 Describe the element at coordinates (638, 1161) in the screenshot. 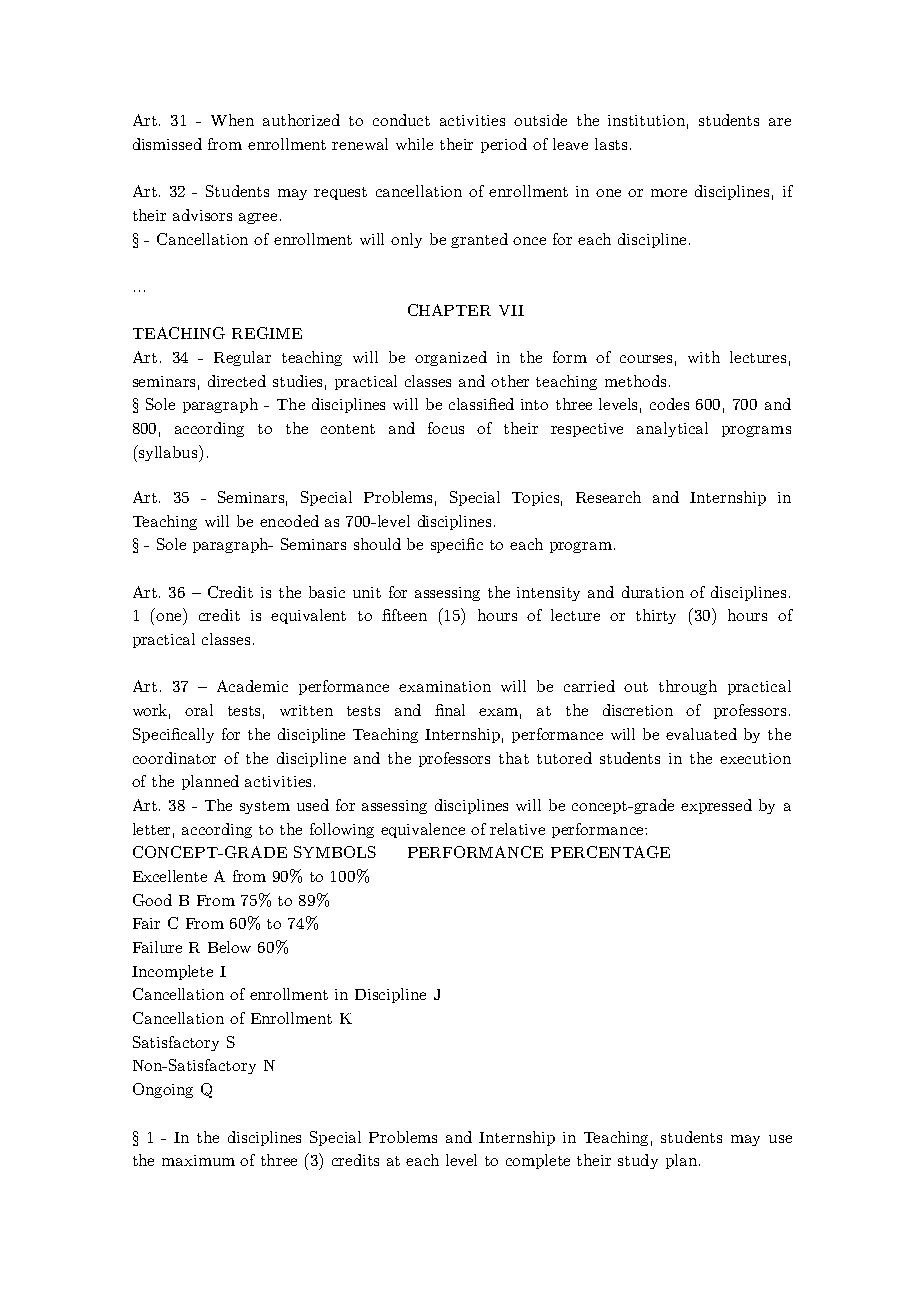

I see `study` at that location.
